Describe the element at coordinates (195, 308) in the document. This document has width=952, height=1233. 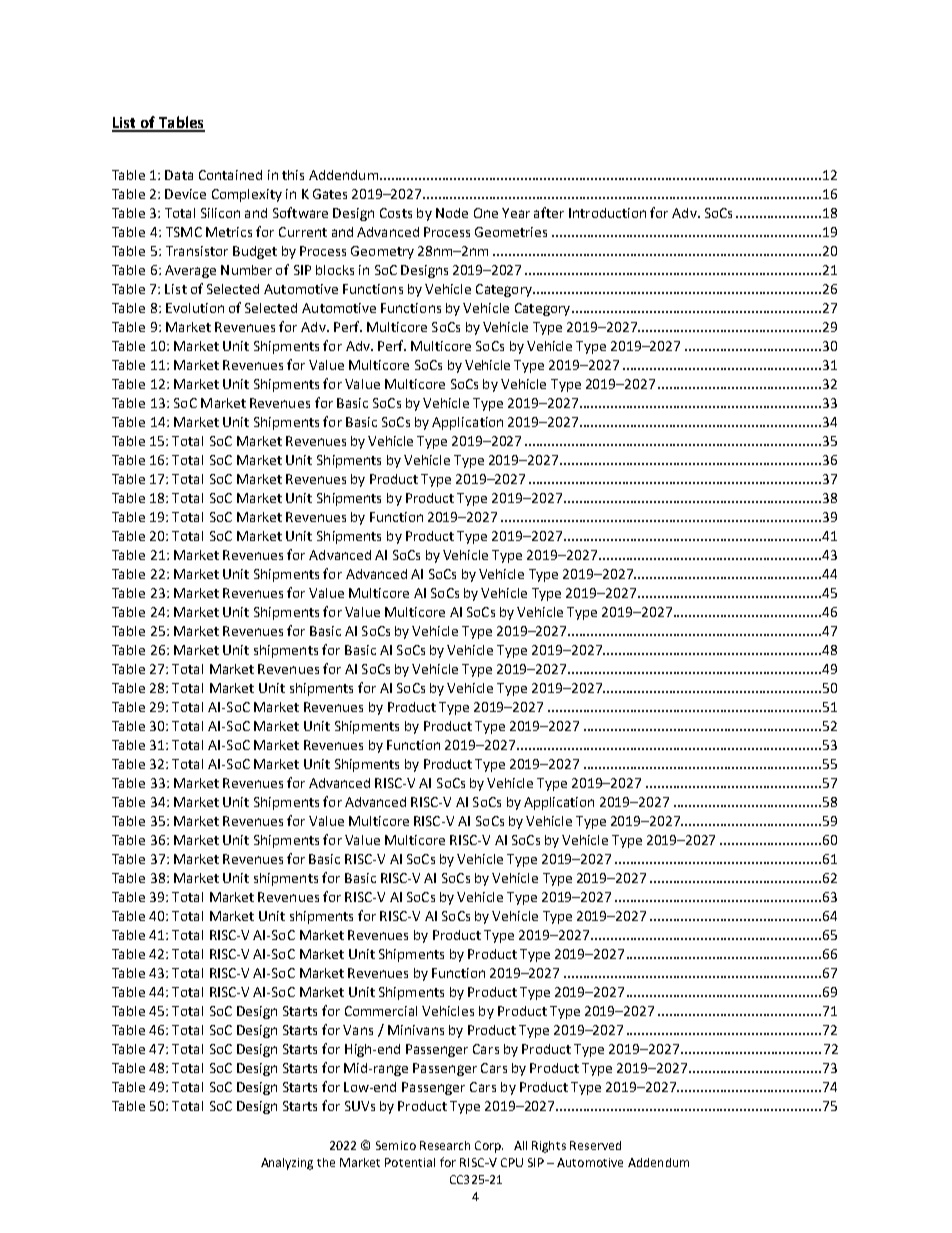
I see `Evolution` at that location.
